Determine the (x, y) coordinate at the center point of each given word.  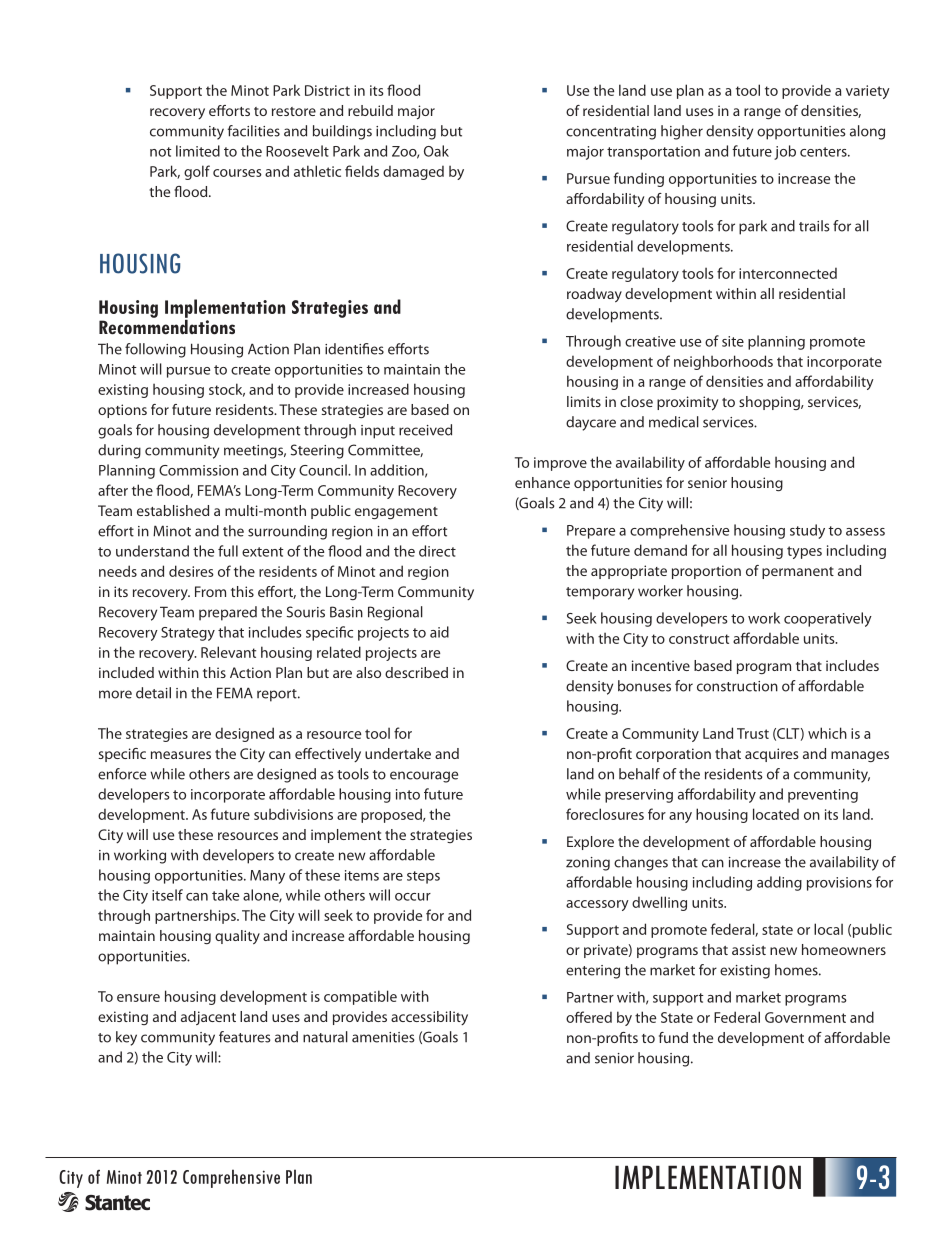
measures (181, 755)
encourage (424, 777)
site (733, 341)
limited (198, 151)
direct (437, 551)
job (785, 152)
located (776, 814)
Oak (436, 151)
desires (191, 571)
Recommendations (167, 326)
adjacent (208, 1018)
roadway (594, 295)
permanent (798, 573)
